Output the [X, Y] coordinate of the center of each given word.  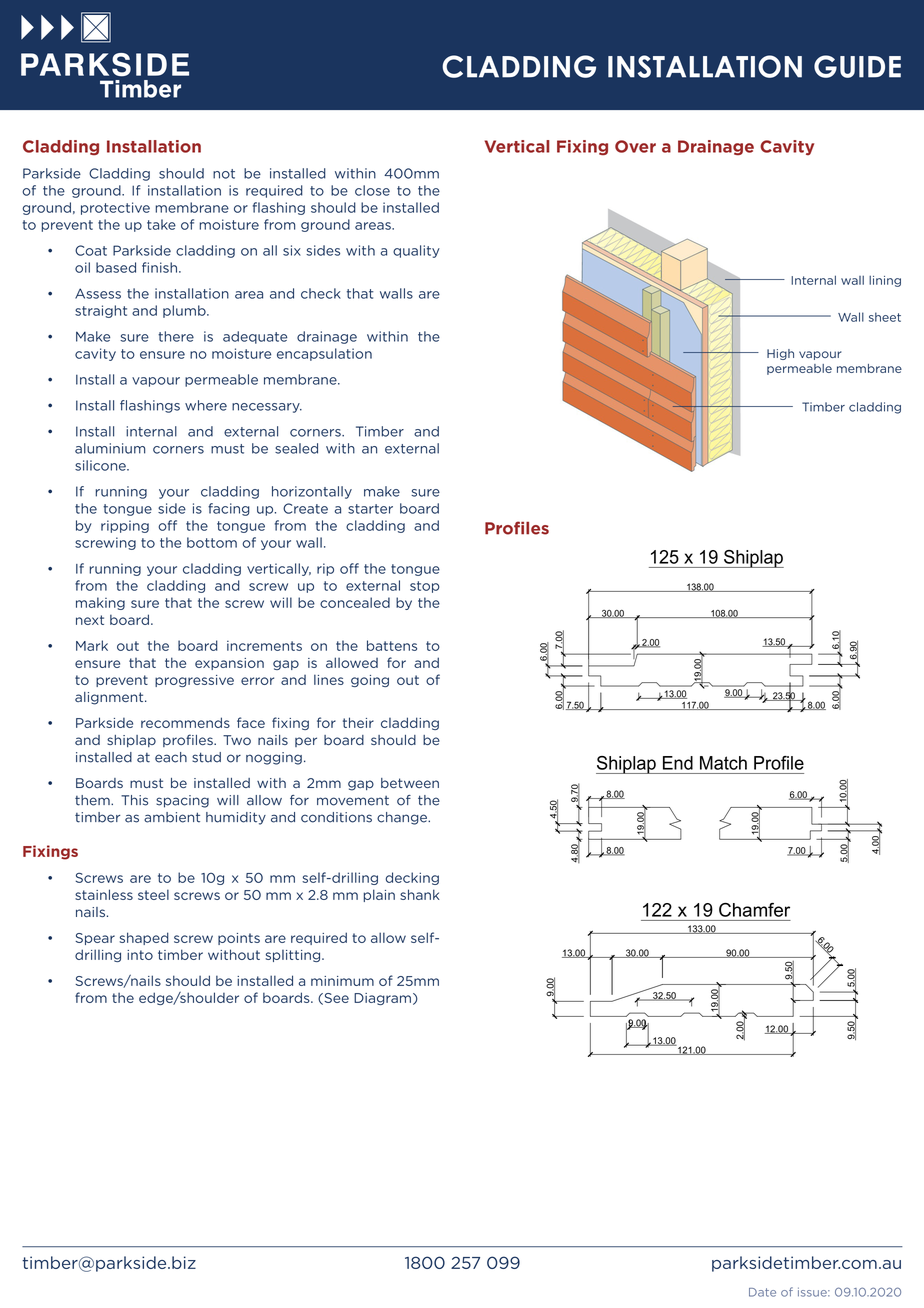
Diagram [382, 999]
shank [420, 894]
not [224, 174]
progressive [194, 681]
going [370, 681]
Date [762, 1292]
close [372, 190]
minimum [342, 981]
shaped [144, 938]
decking [412, 878]
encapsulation [324, 354]
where [206, 405]
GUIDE [857, 66]
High [780, 354]
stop [425, 587]
